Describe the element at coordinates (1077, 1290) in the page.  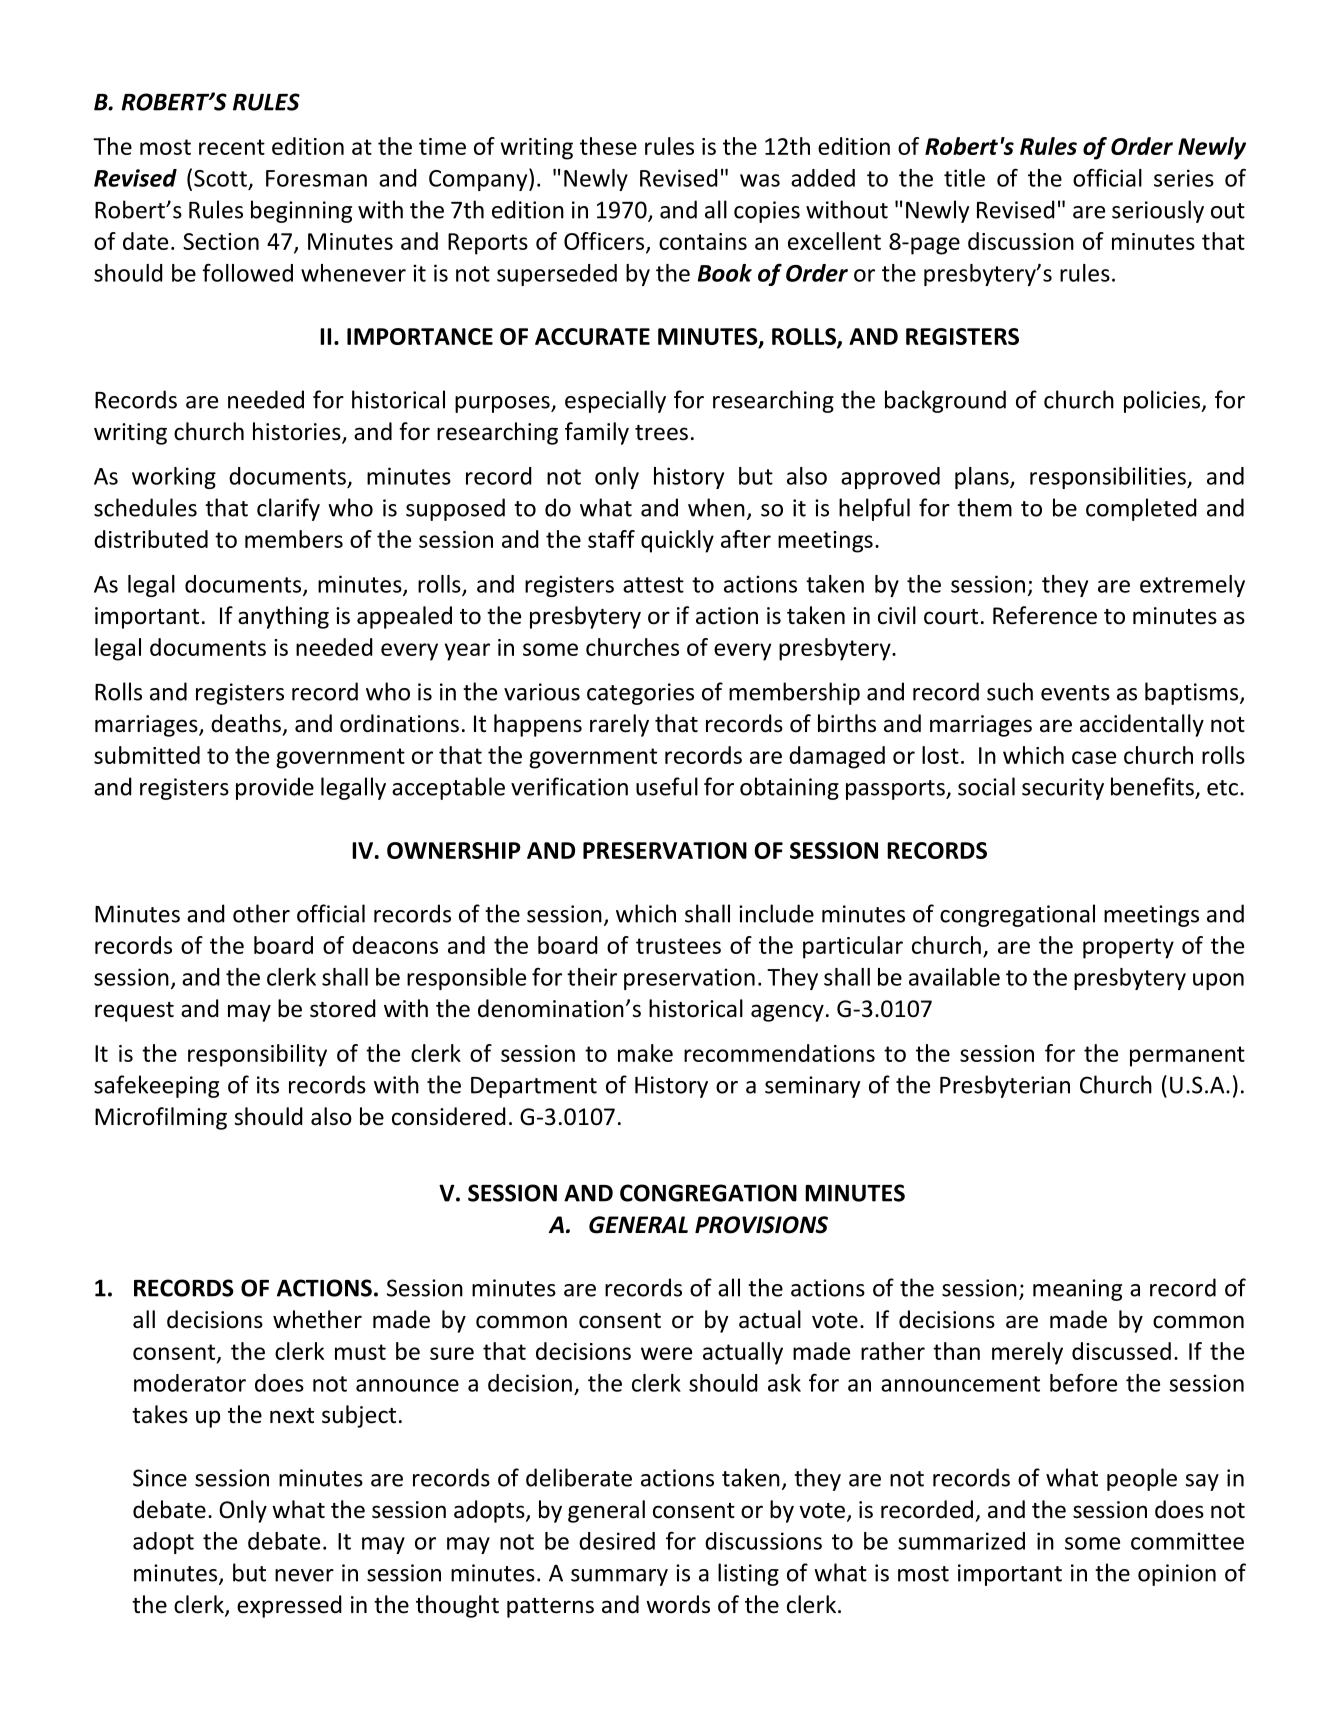
I see `meaning` at that location.
